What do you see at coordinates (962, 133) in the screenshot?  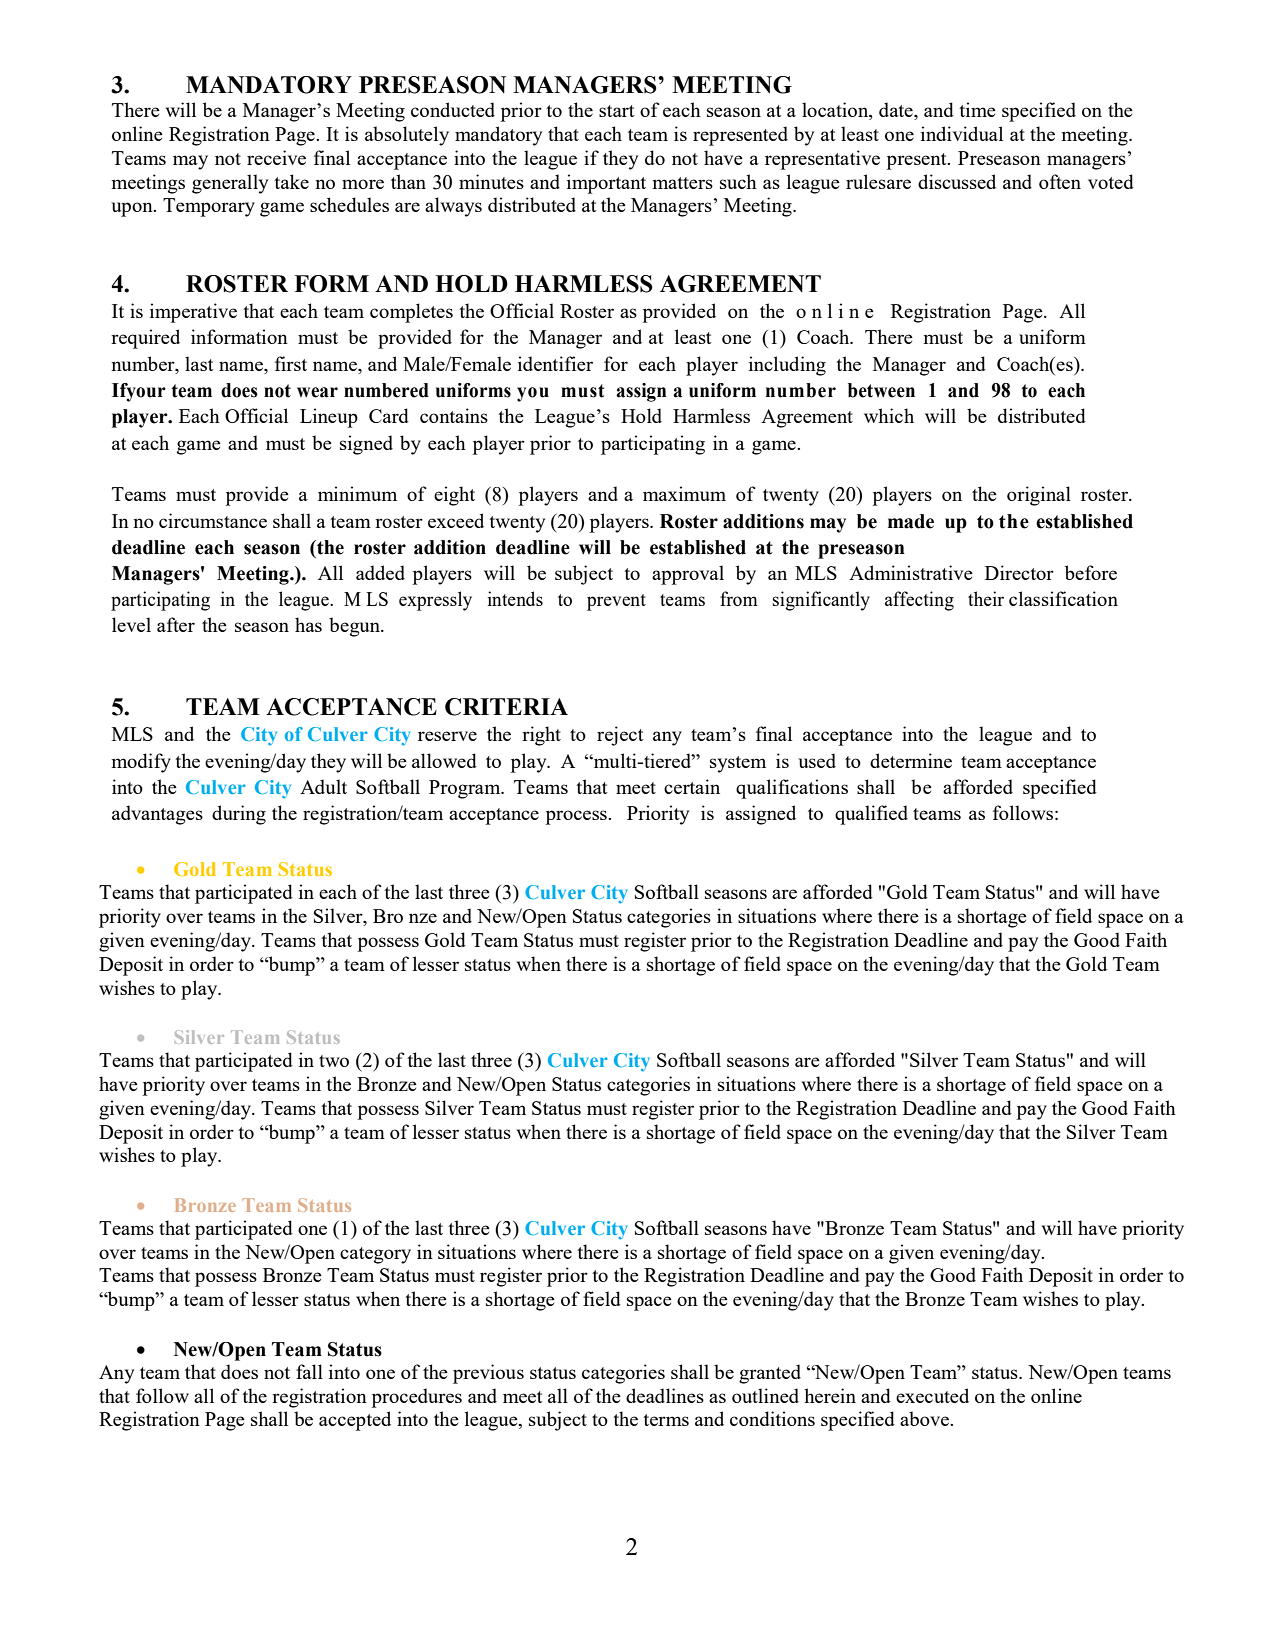 I see `individual` at bounding box center [962, 133].
